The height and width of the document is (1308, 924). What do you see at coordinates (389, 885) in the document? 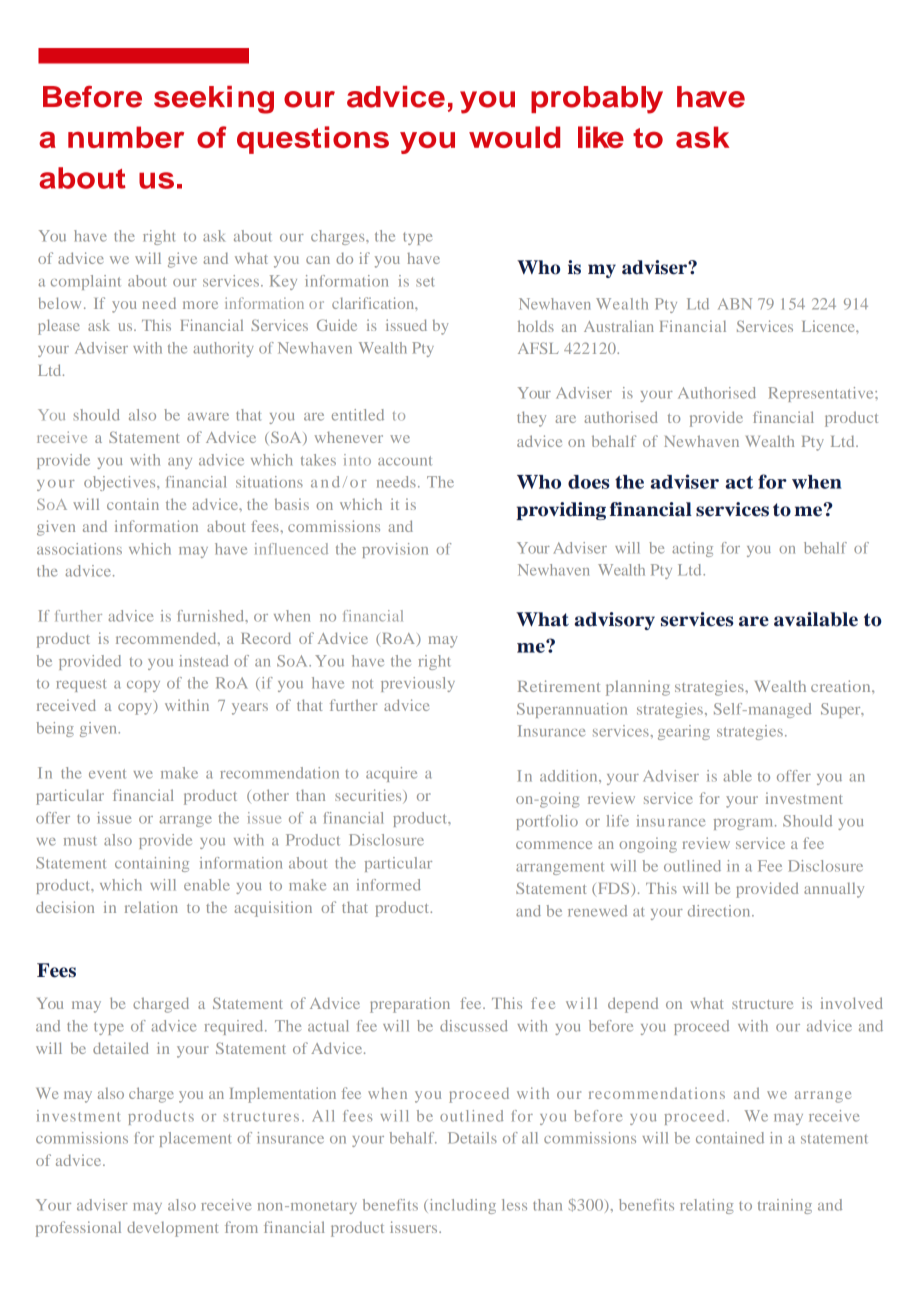
I see `informed` at bounding box center [389, 885].
